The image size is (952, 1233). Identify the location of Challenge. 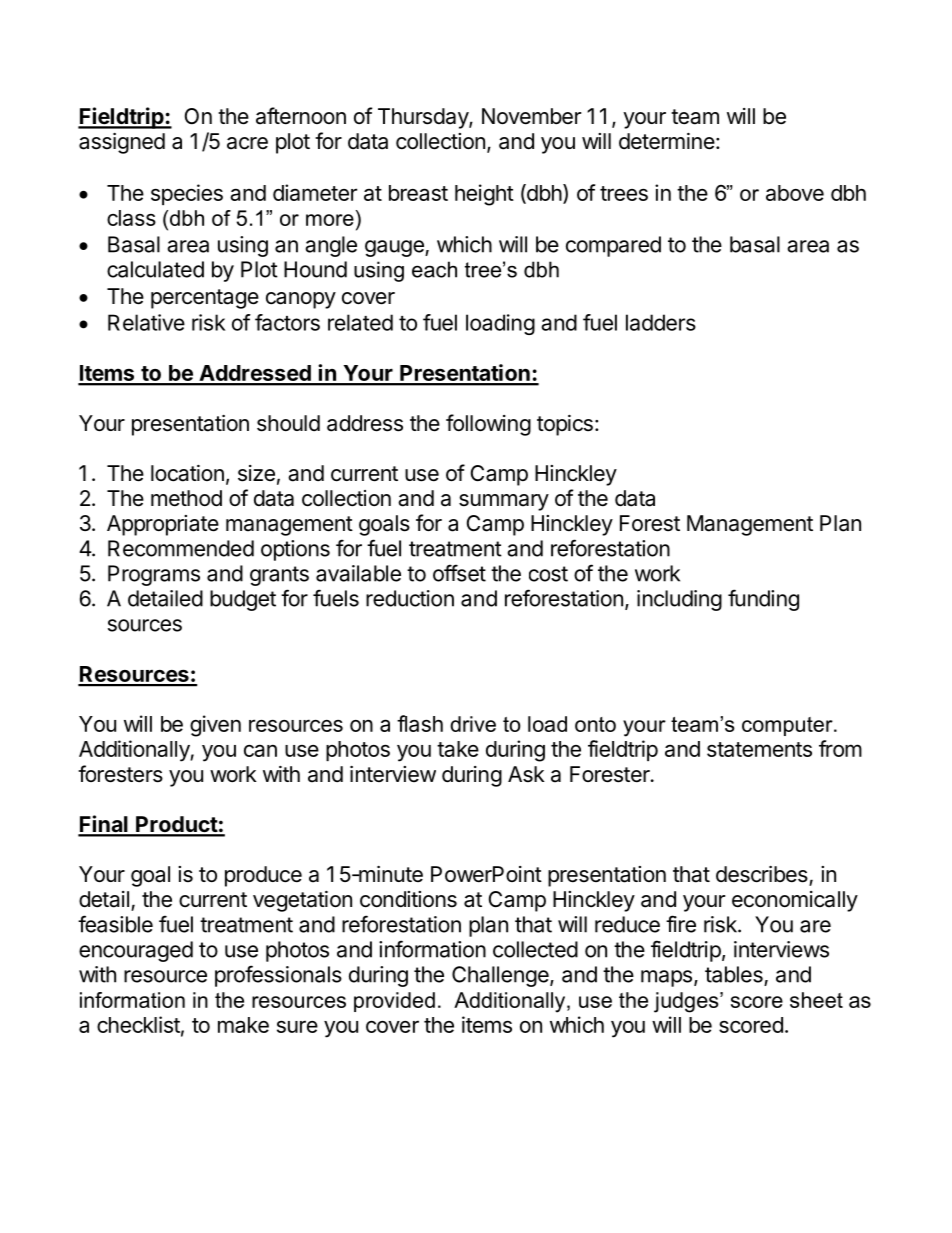
(501, 976).
